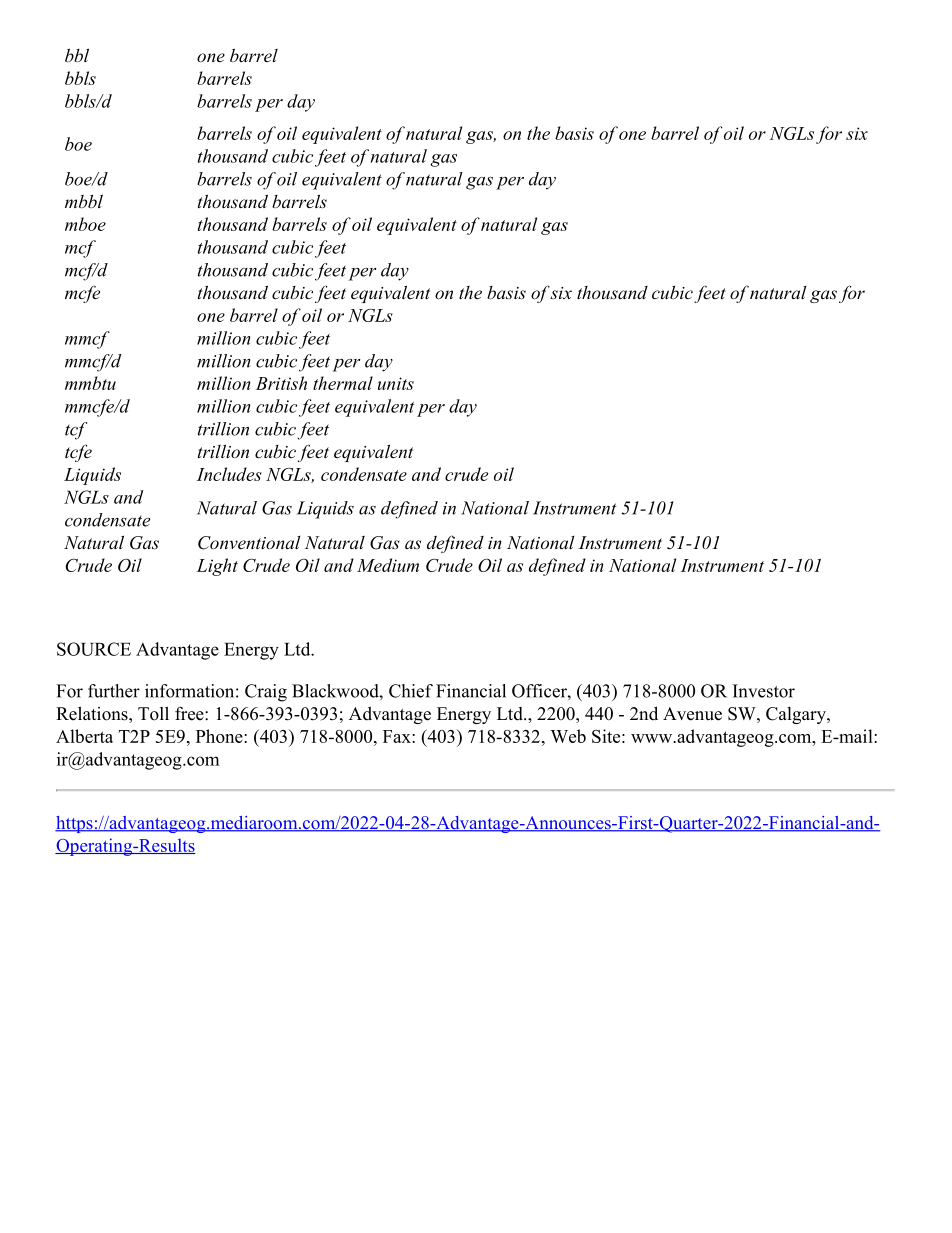 The height and width of the screenshot is (1233, 952). What do you see at coordinates (281, 383) in the screenshot?
I see `British` at bounding box center [281, 383].
